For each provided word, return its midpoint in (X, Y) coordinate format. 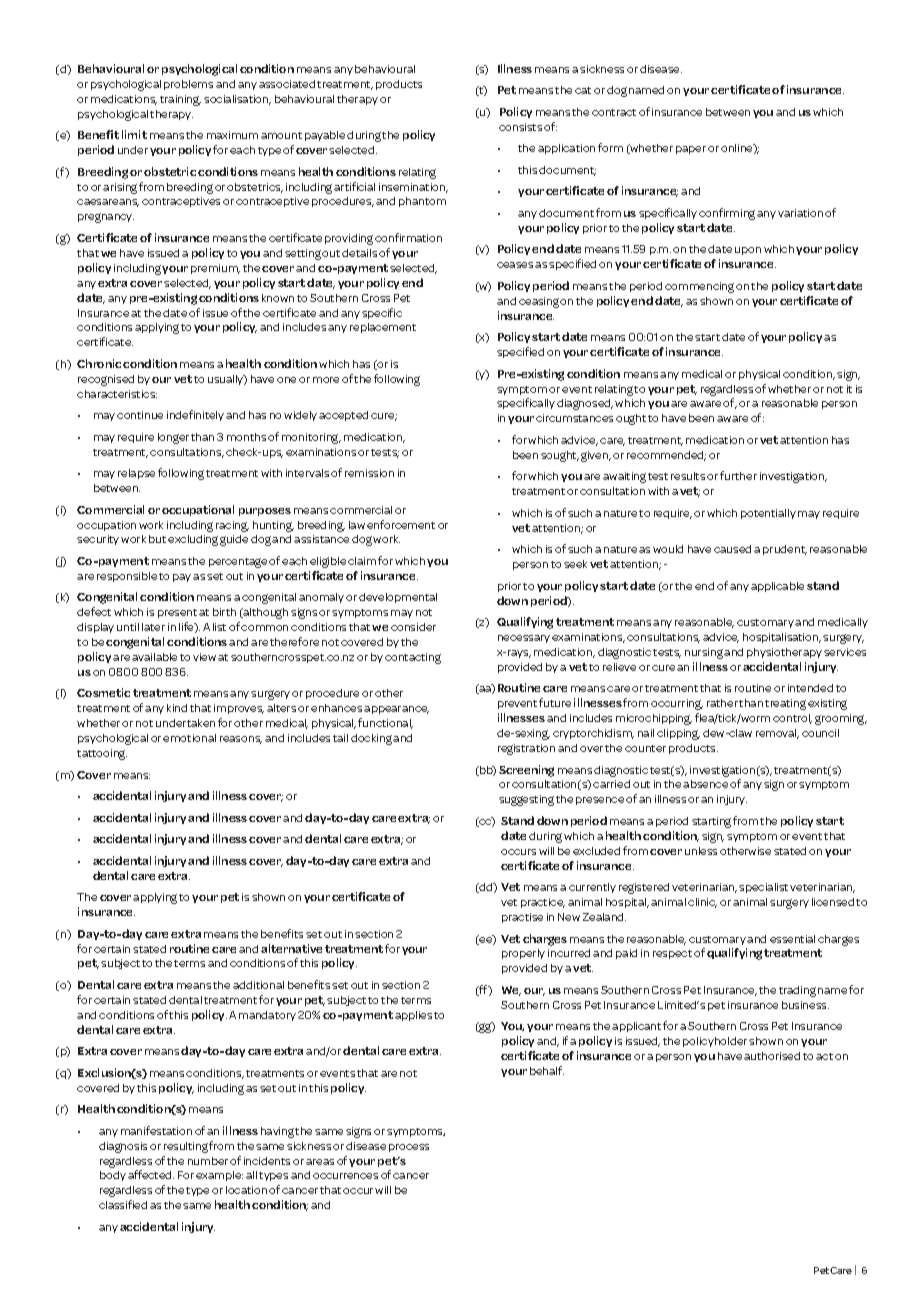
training (180, 100)
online (738, 149)
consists (520, 127)
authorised (772, 1056)
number (208, 1161)
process (409, 1148)
